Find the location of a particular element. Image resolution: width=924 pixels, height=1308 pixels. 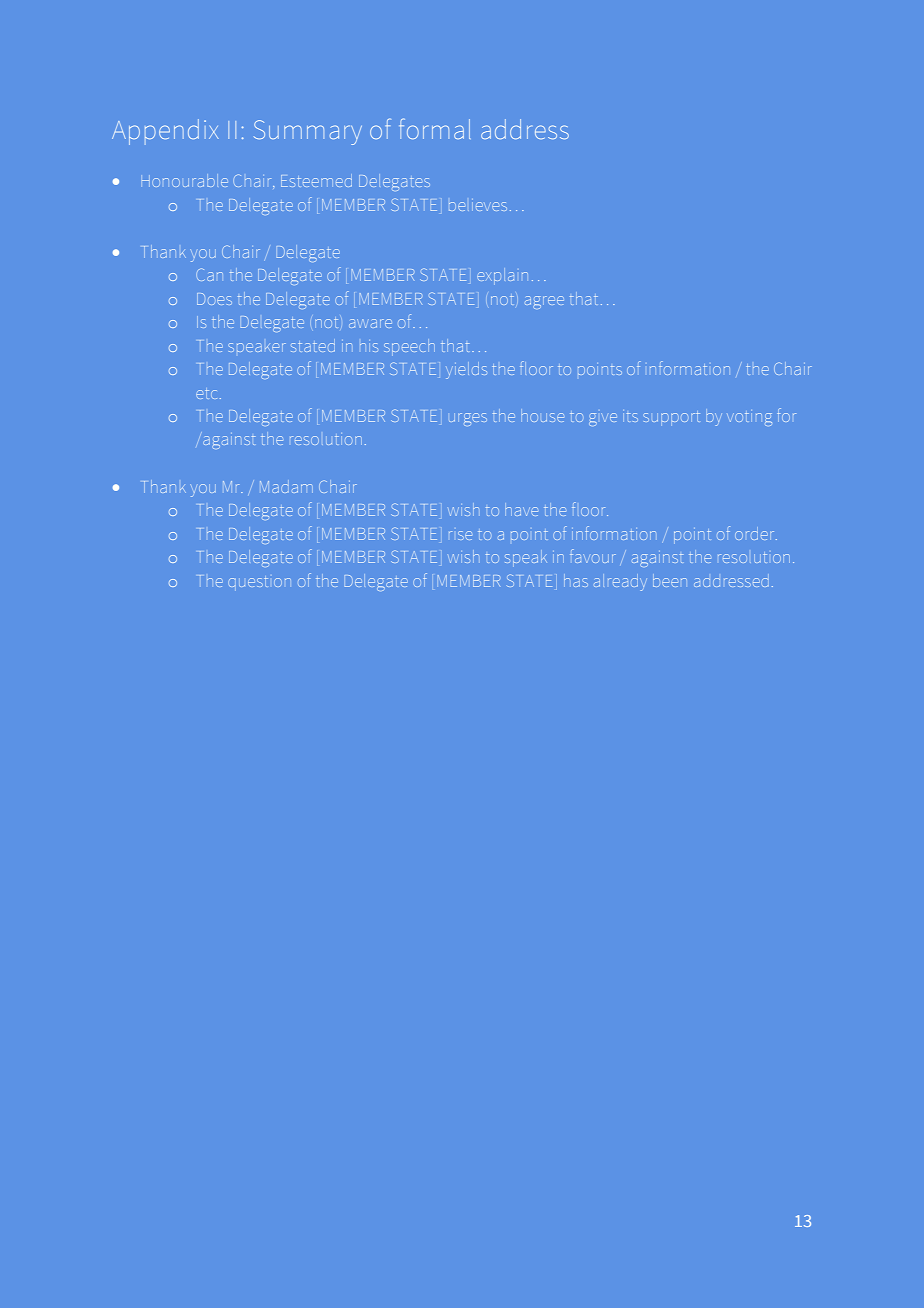

yields is located at coordinates (466, 370).
